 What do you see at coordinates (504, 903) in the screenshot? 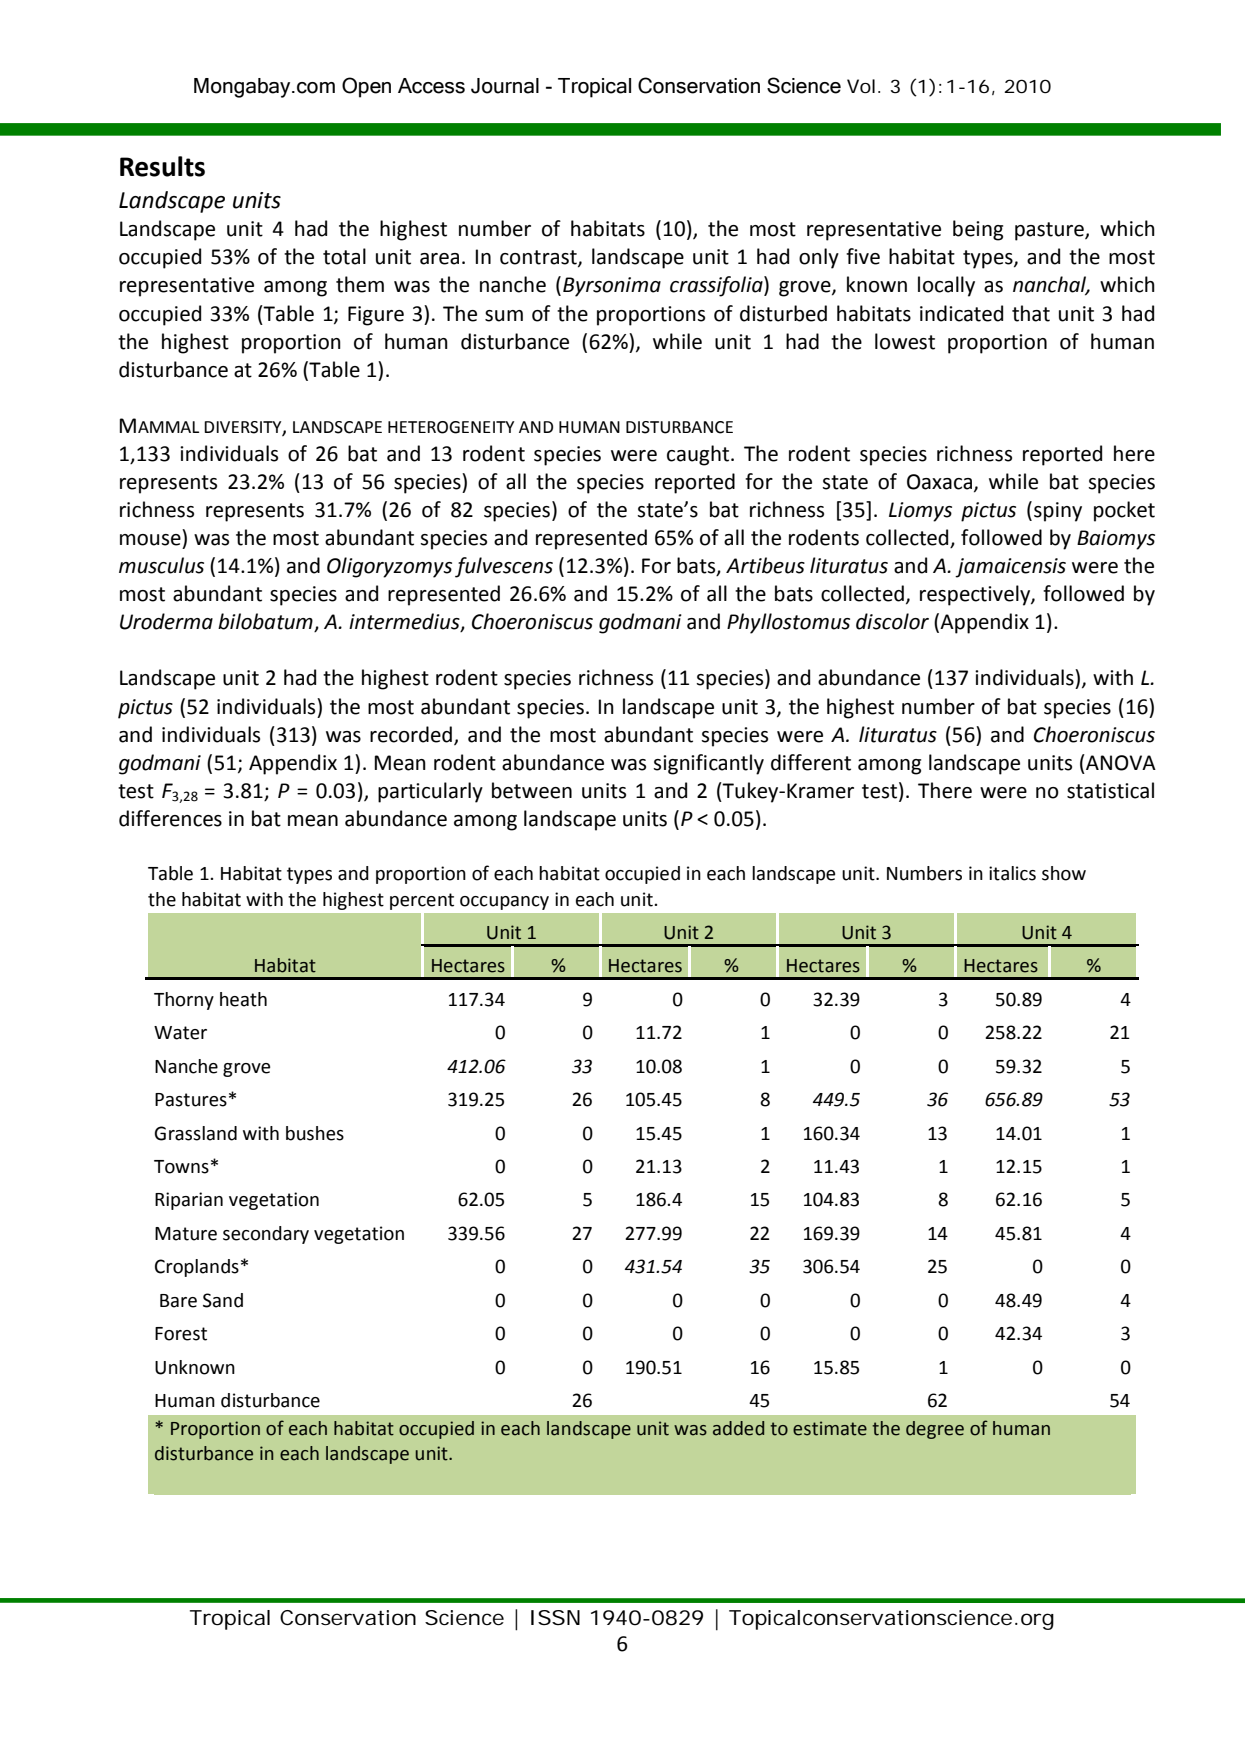
I see `occupancy` at bounding box center [504, 903].
